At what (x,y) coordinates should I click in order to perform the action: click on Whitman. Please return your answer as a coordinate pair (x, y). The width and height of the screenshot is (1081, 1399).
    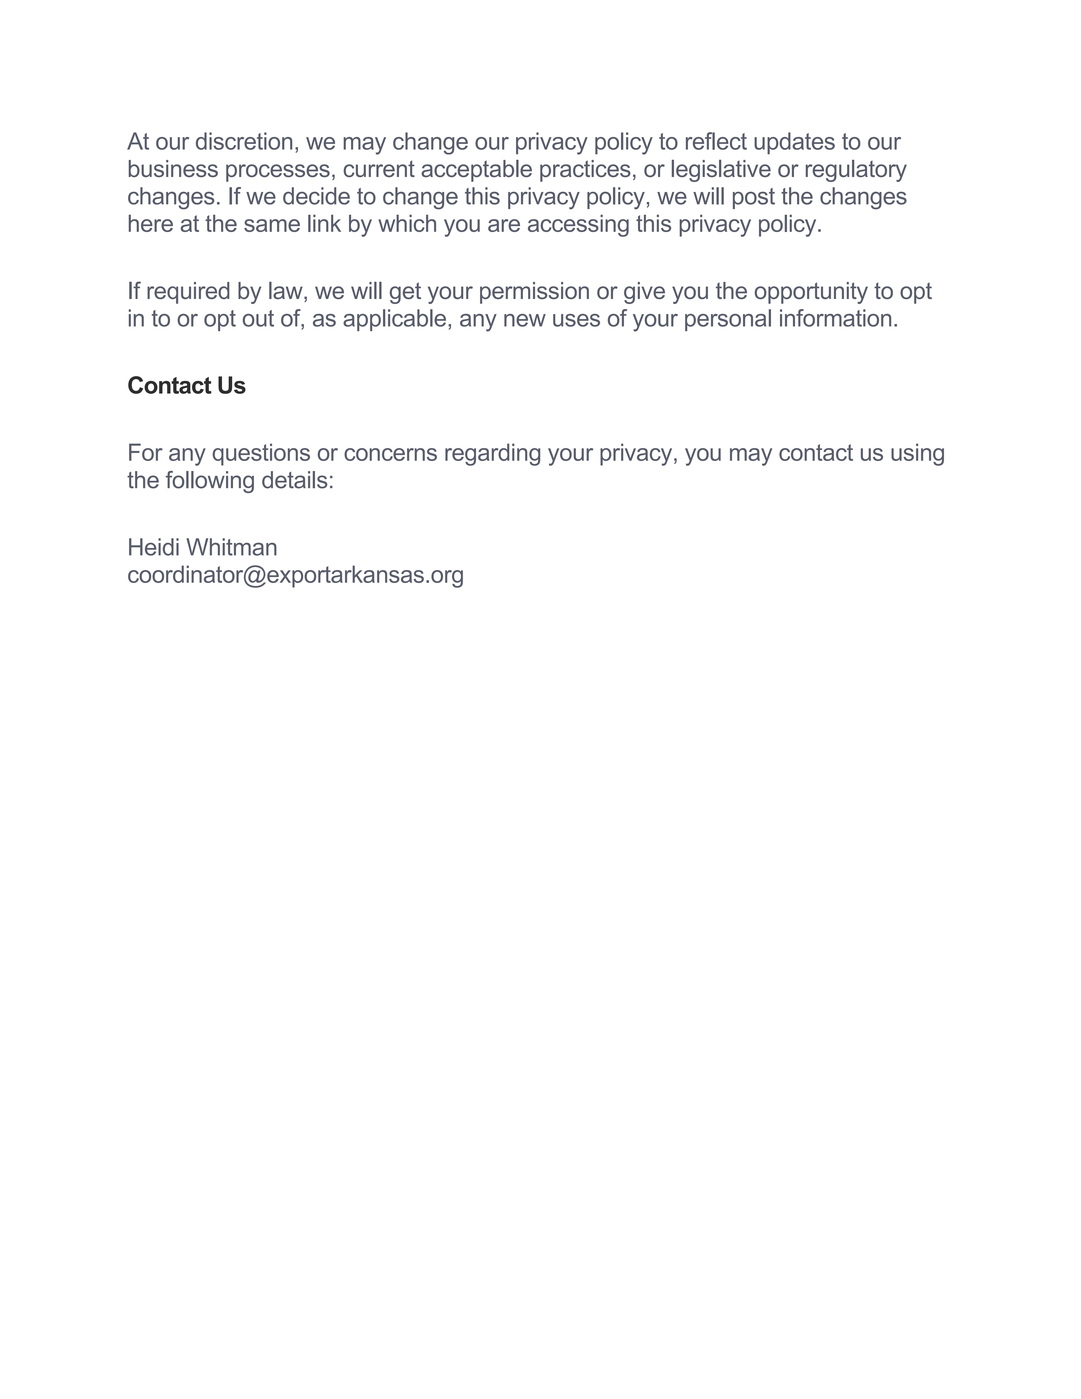
    Looking at the image, I should click on (231, 547).
